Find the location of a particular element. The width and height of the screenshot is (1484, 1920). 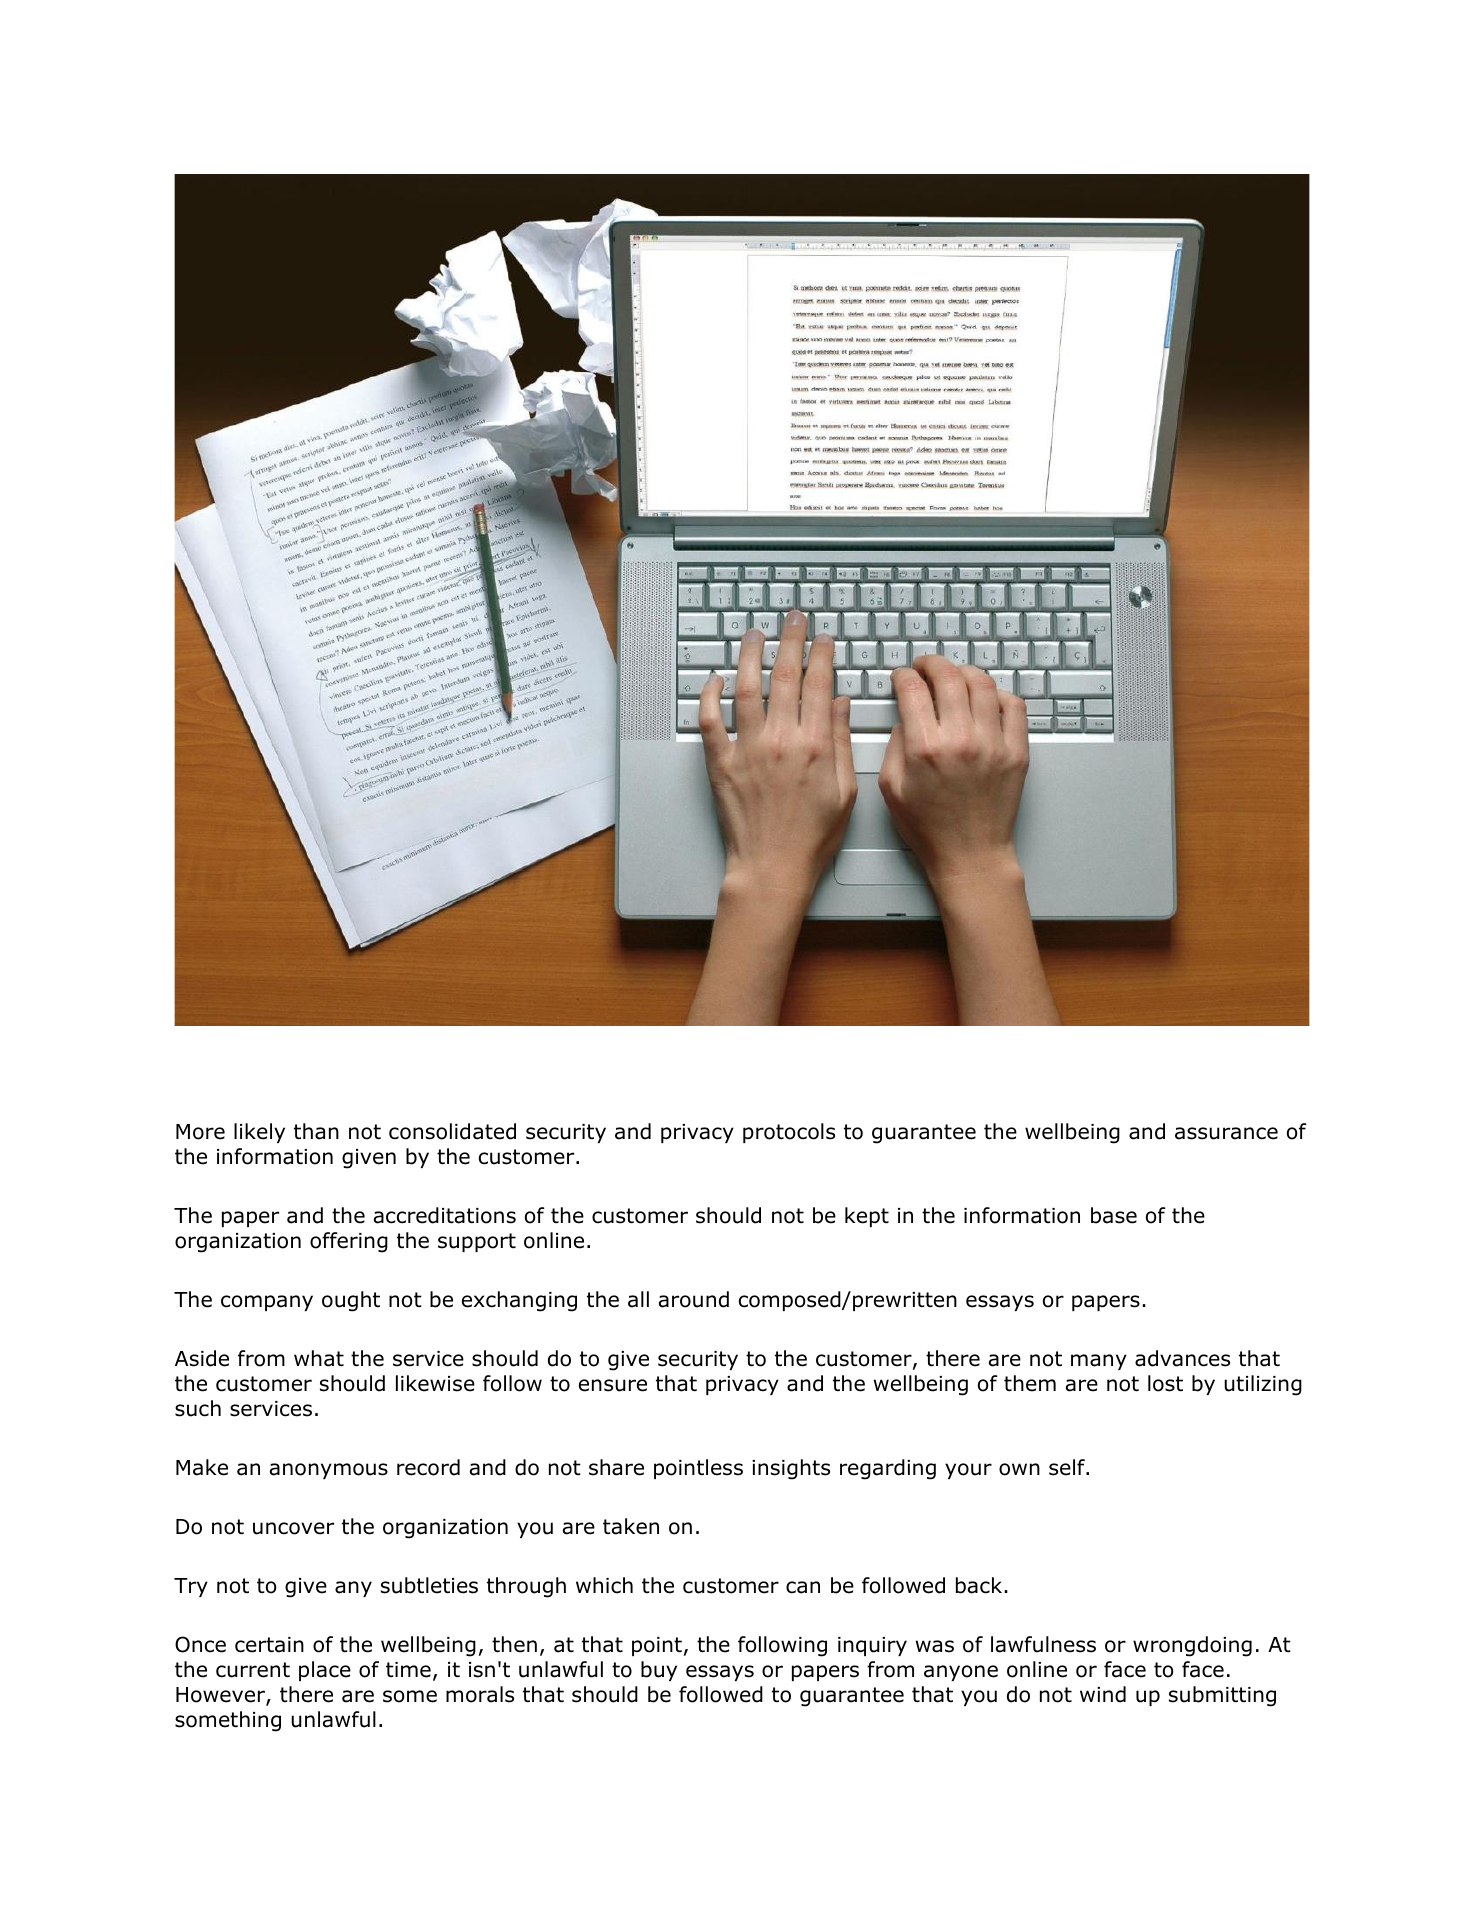

buy is located at coordinates (659, 1671).
